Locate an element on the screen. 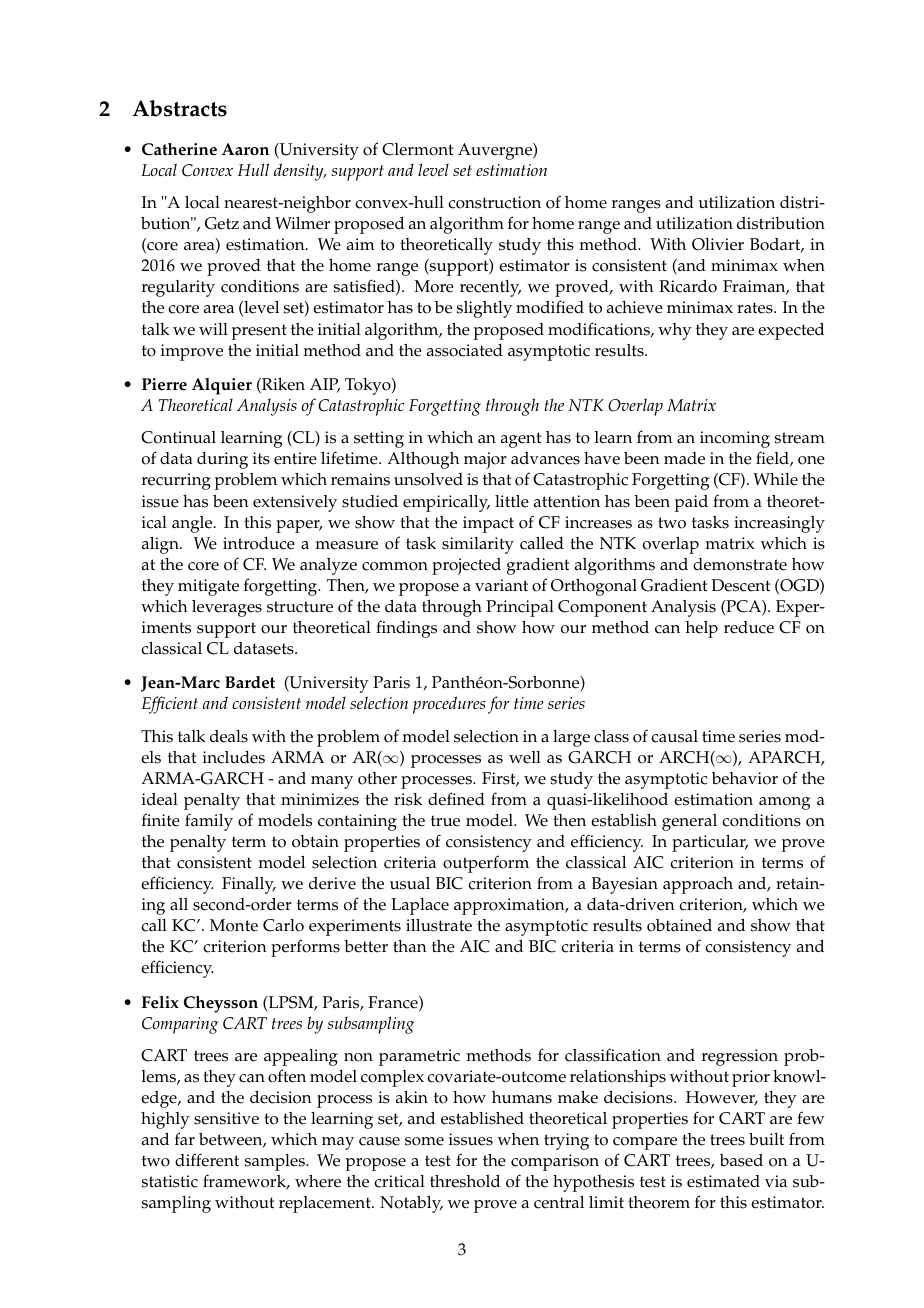  different is located at coordinates (207, 1160).
